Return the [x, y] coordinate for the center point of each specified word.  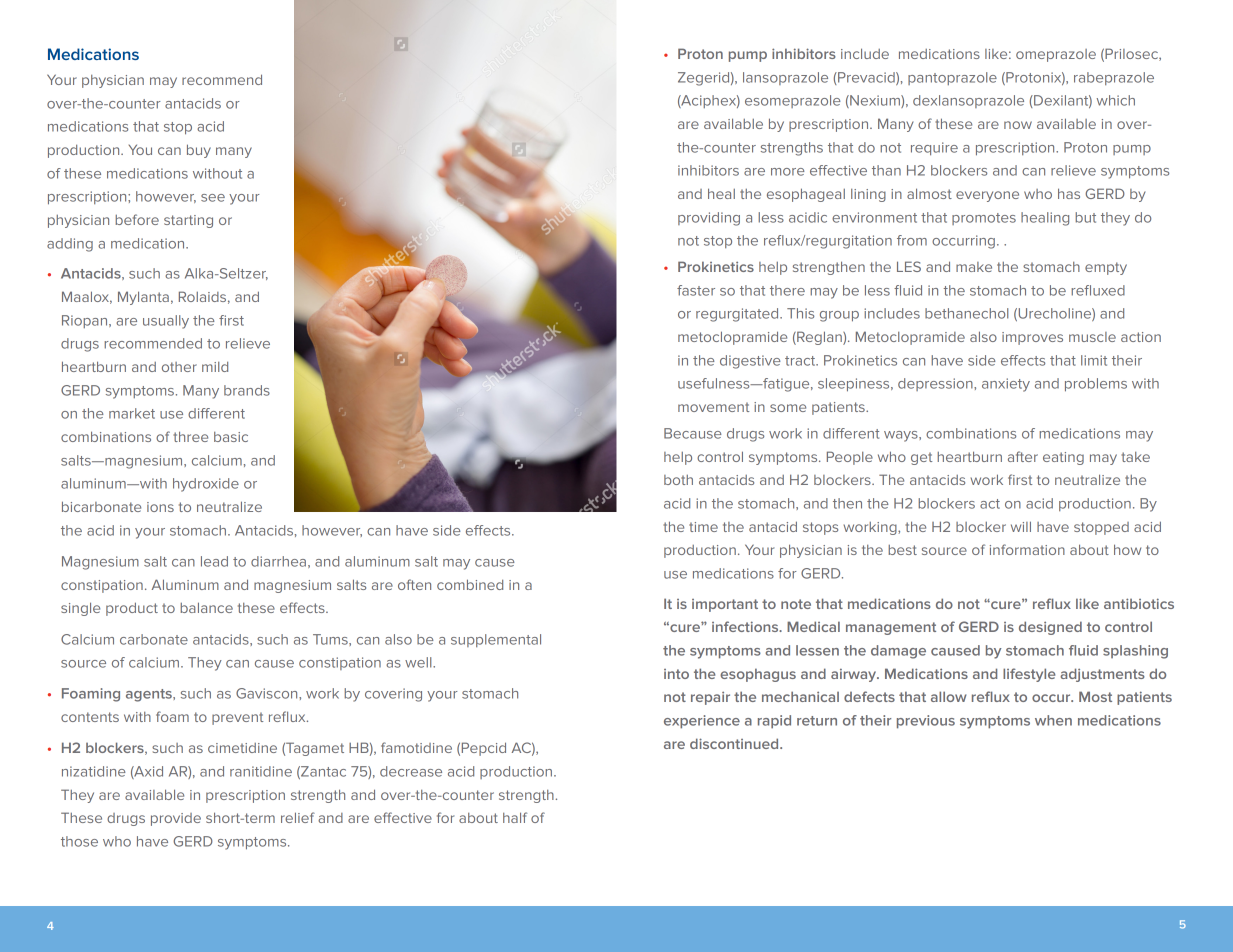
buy [199, 151]
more [788, 172]
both [678, 480]
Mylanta [143, 298]
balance [206, 607]
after [1023, 456]
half [515, 817]
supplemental [496, 640]
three [190, 436]
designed [1050, 628]
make [974, 267]
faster [696, 290]
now [1018, 125]
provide [176, 819]
